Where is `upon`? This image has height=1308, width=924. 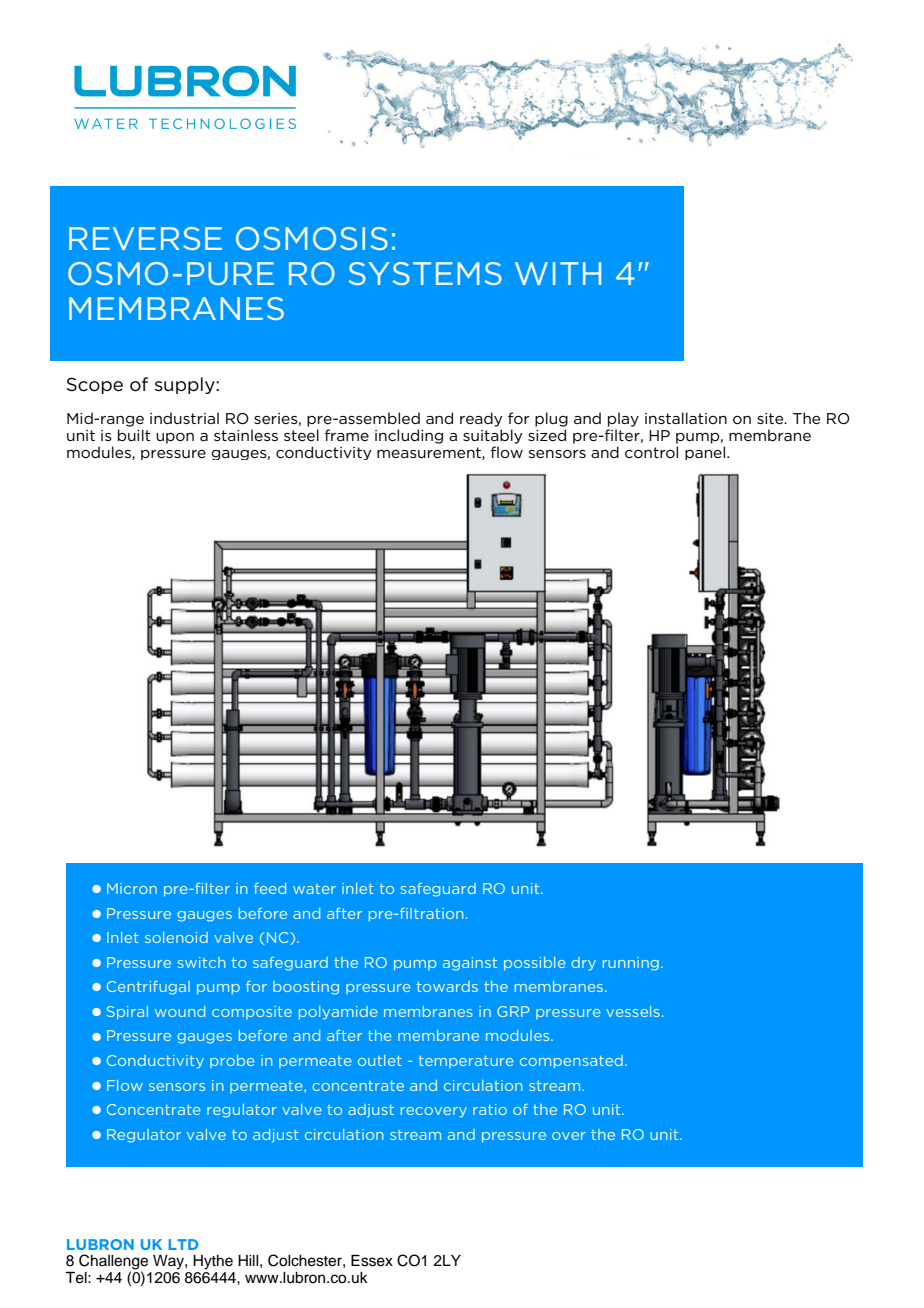
upon is located at coordinates (175, 438).
